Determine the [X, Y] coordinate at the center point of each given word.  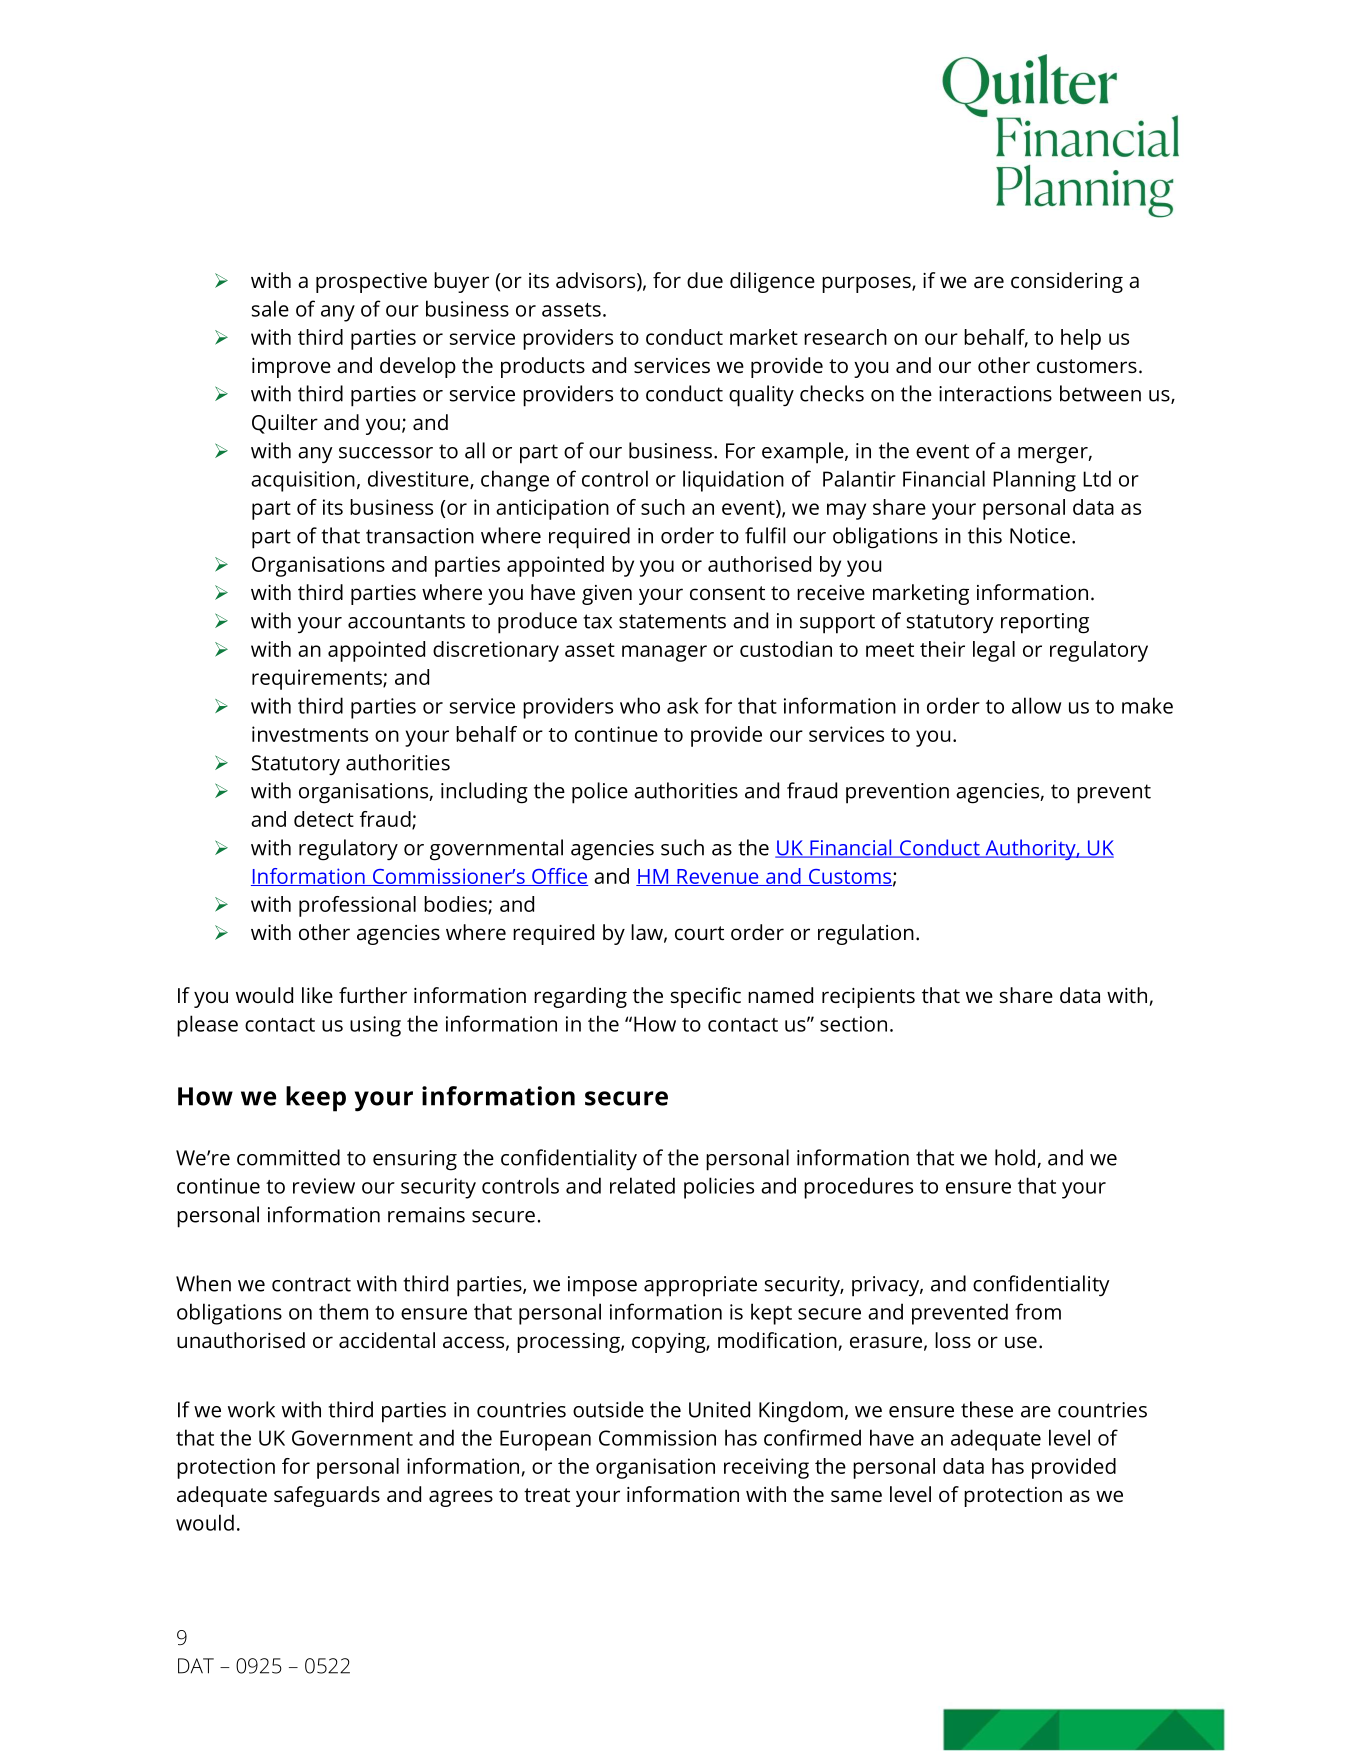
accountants [406, 621]
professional [357, 906]
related [642, 1185]
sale [270, 308]
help [1081, 339]
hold [1015, 1157]
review [324, 1186]
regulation [866, 934]
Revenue [718, 877]
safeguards [327, 1496]
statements [672, 621]
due [705, 280]
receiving [766, 1468]
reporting [1045, 623]
